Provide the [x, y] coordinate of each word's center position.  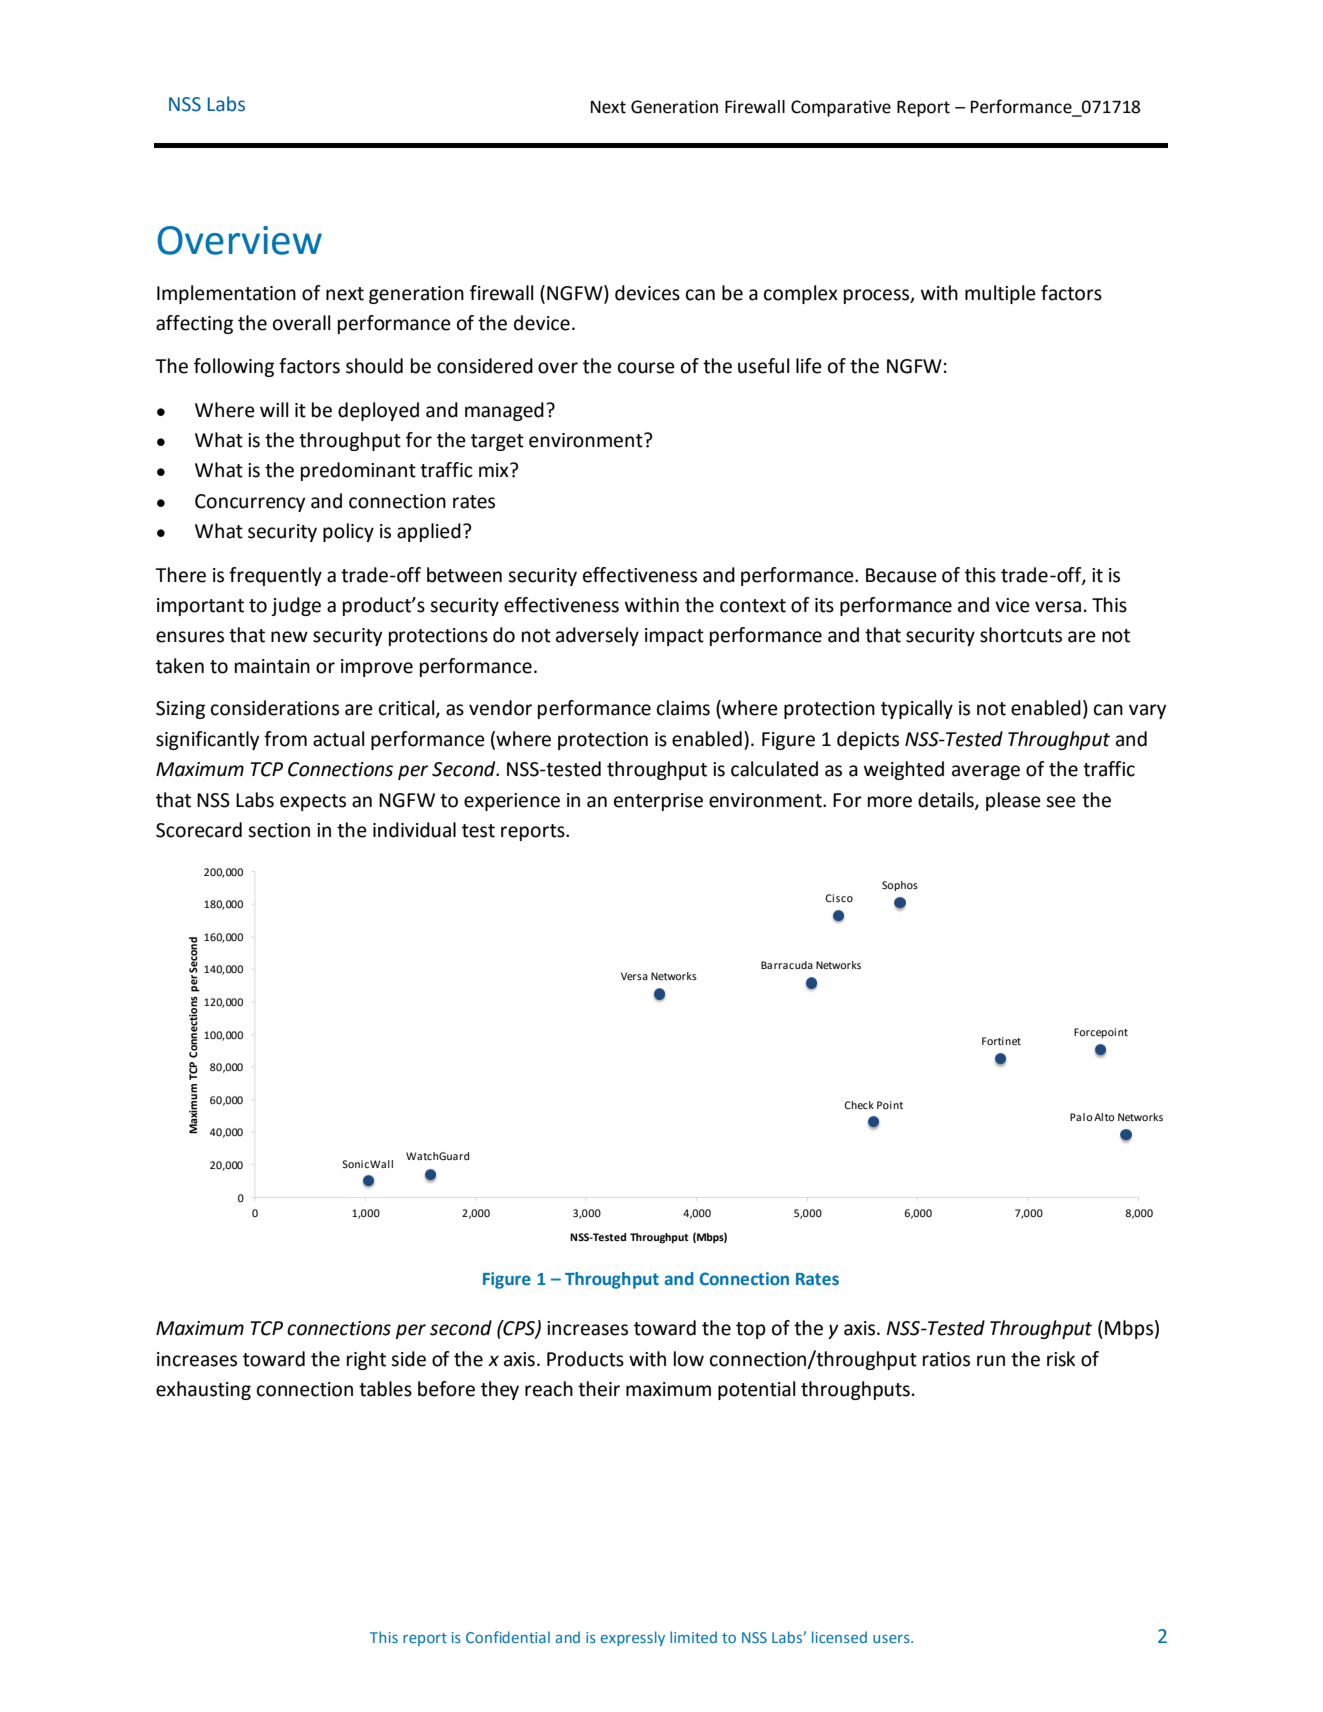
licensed [839, 1637]
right [366, 1360]
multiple [1000, 294]
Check [859, 1105]
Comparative [841, 108]
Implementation [226, 294]
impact [674, 637]
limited [693, 1637]
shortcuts [1021, 635]
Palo [1081, 1117]
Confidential [508, 1637]
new [289, 637]
